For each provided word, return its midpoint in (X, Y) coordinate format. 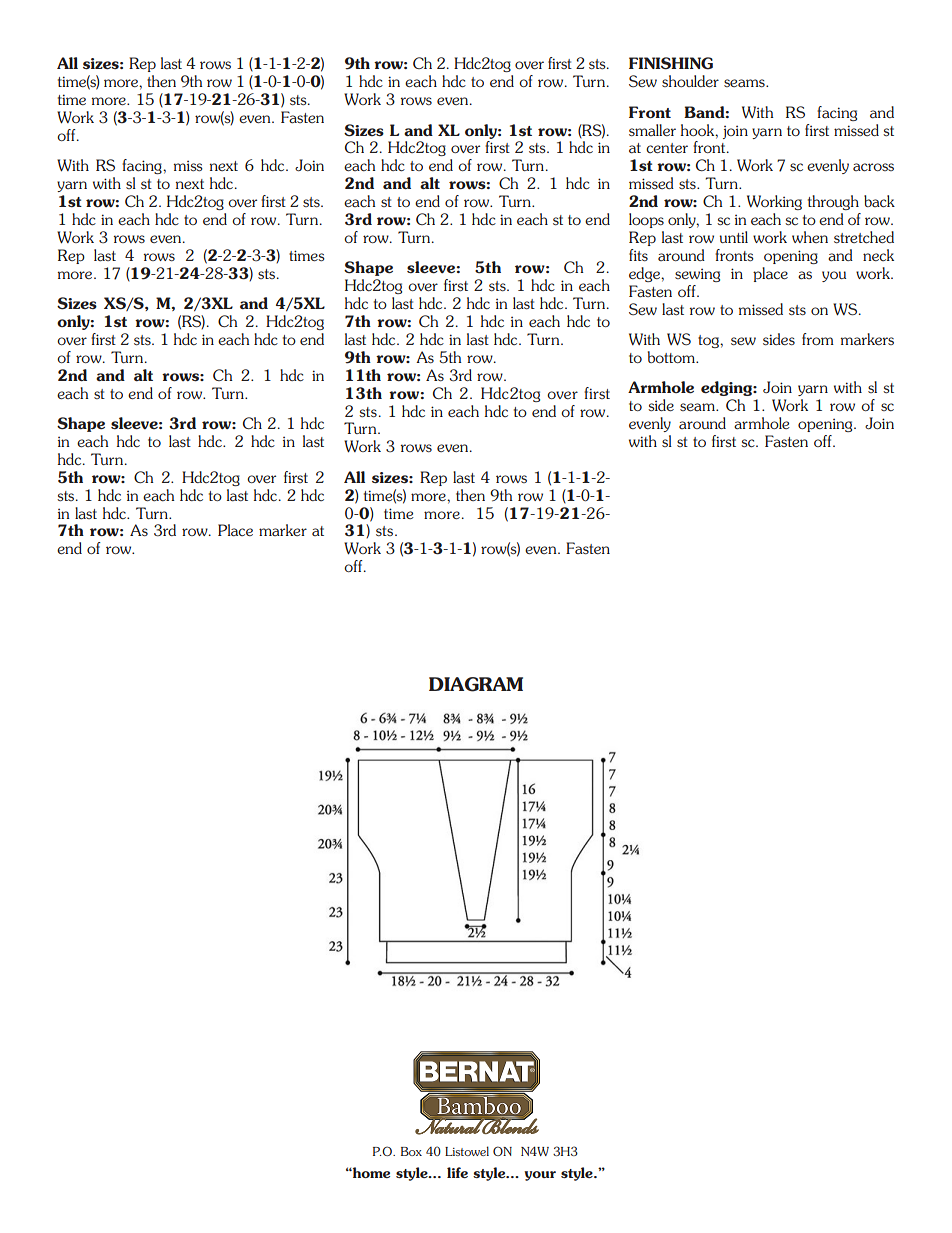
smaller (652, 130)
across (873, 167)
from (818, 339)
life (457, 1172)
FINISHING (671, 63)
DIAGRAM (476, 684)
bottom (672, 357)
